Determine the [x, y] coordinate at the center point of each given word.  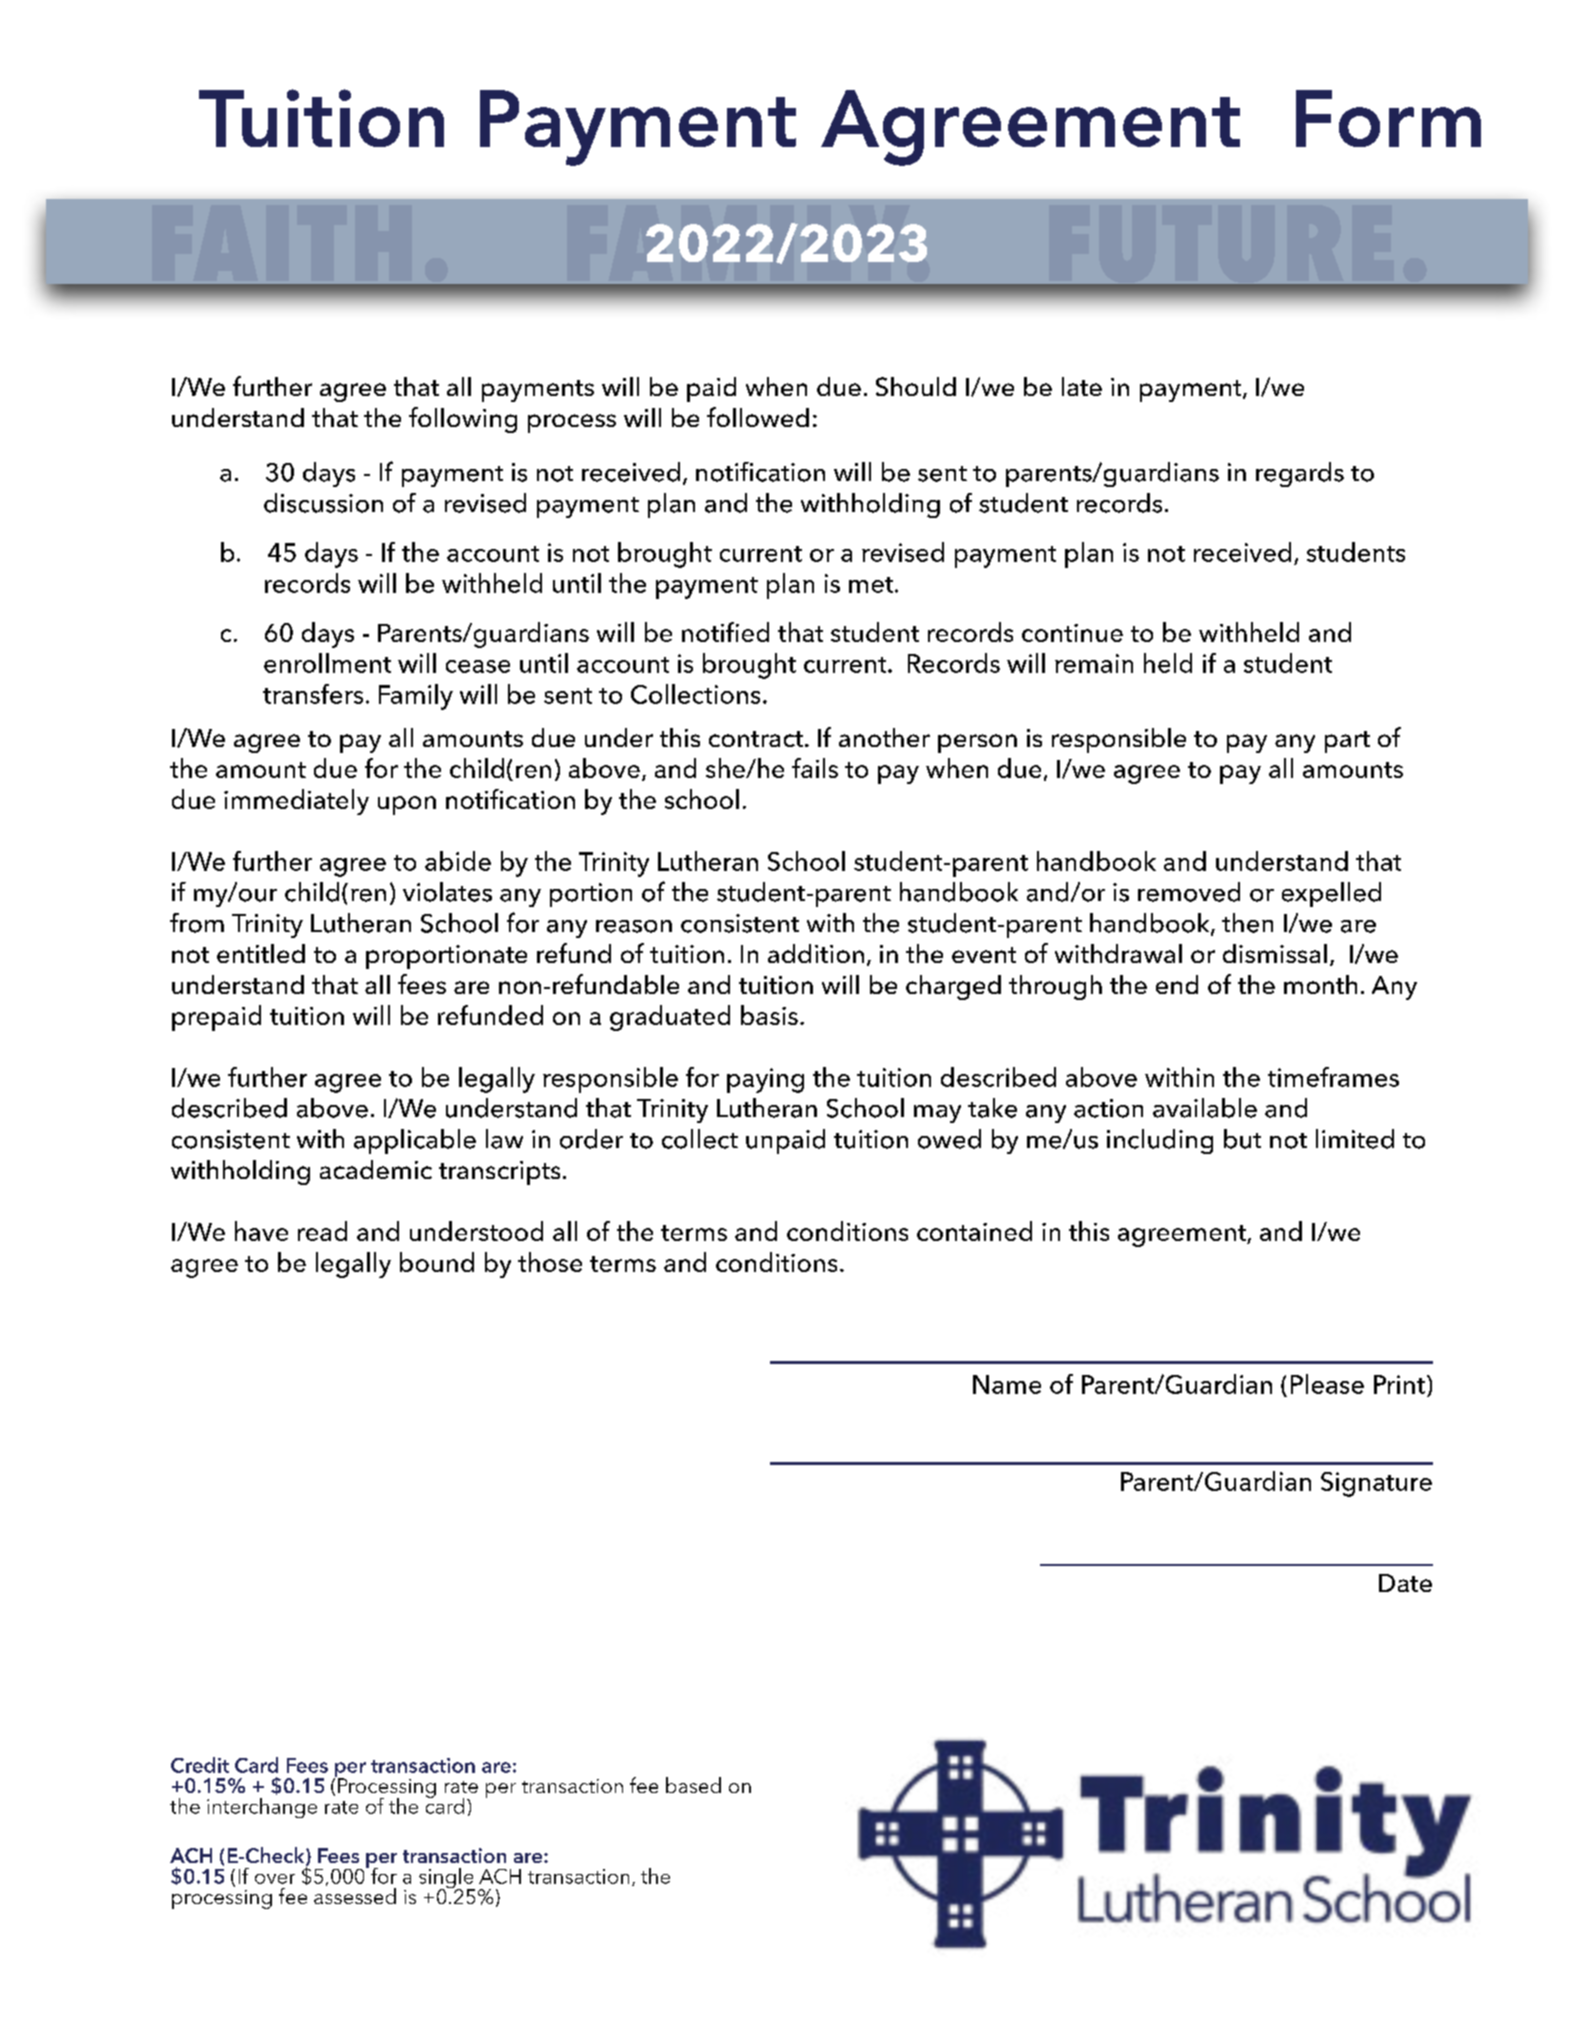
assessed [355, 1896]
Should [916, 386]
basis [769, 1015]
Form [1388, 118]
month [1320, 984]
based [693, 1785]
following [463, 420]
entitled [261, 953]
